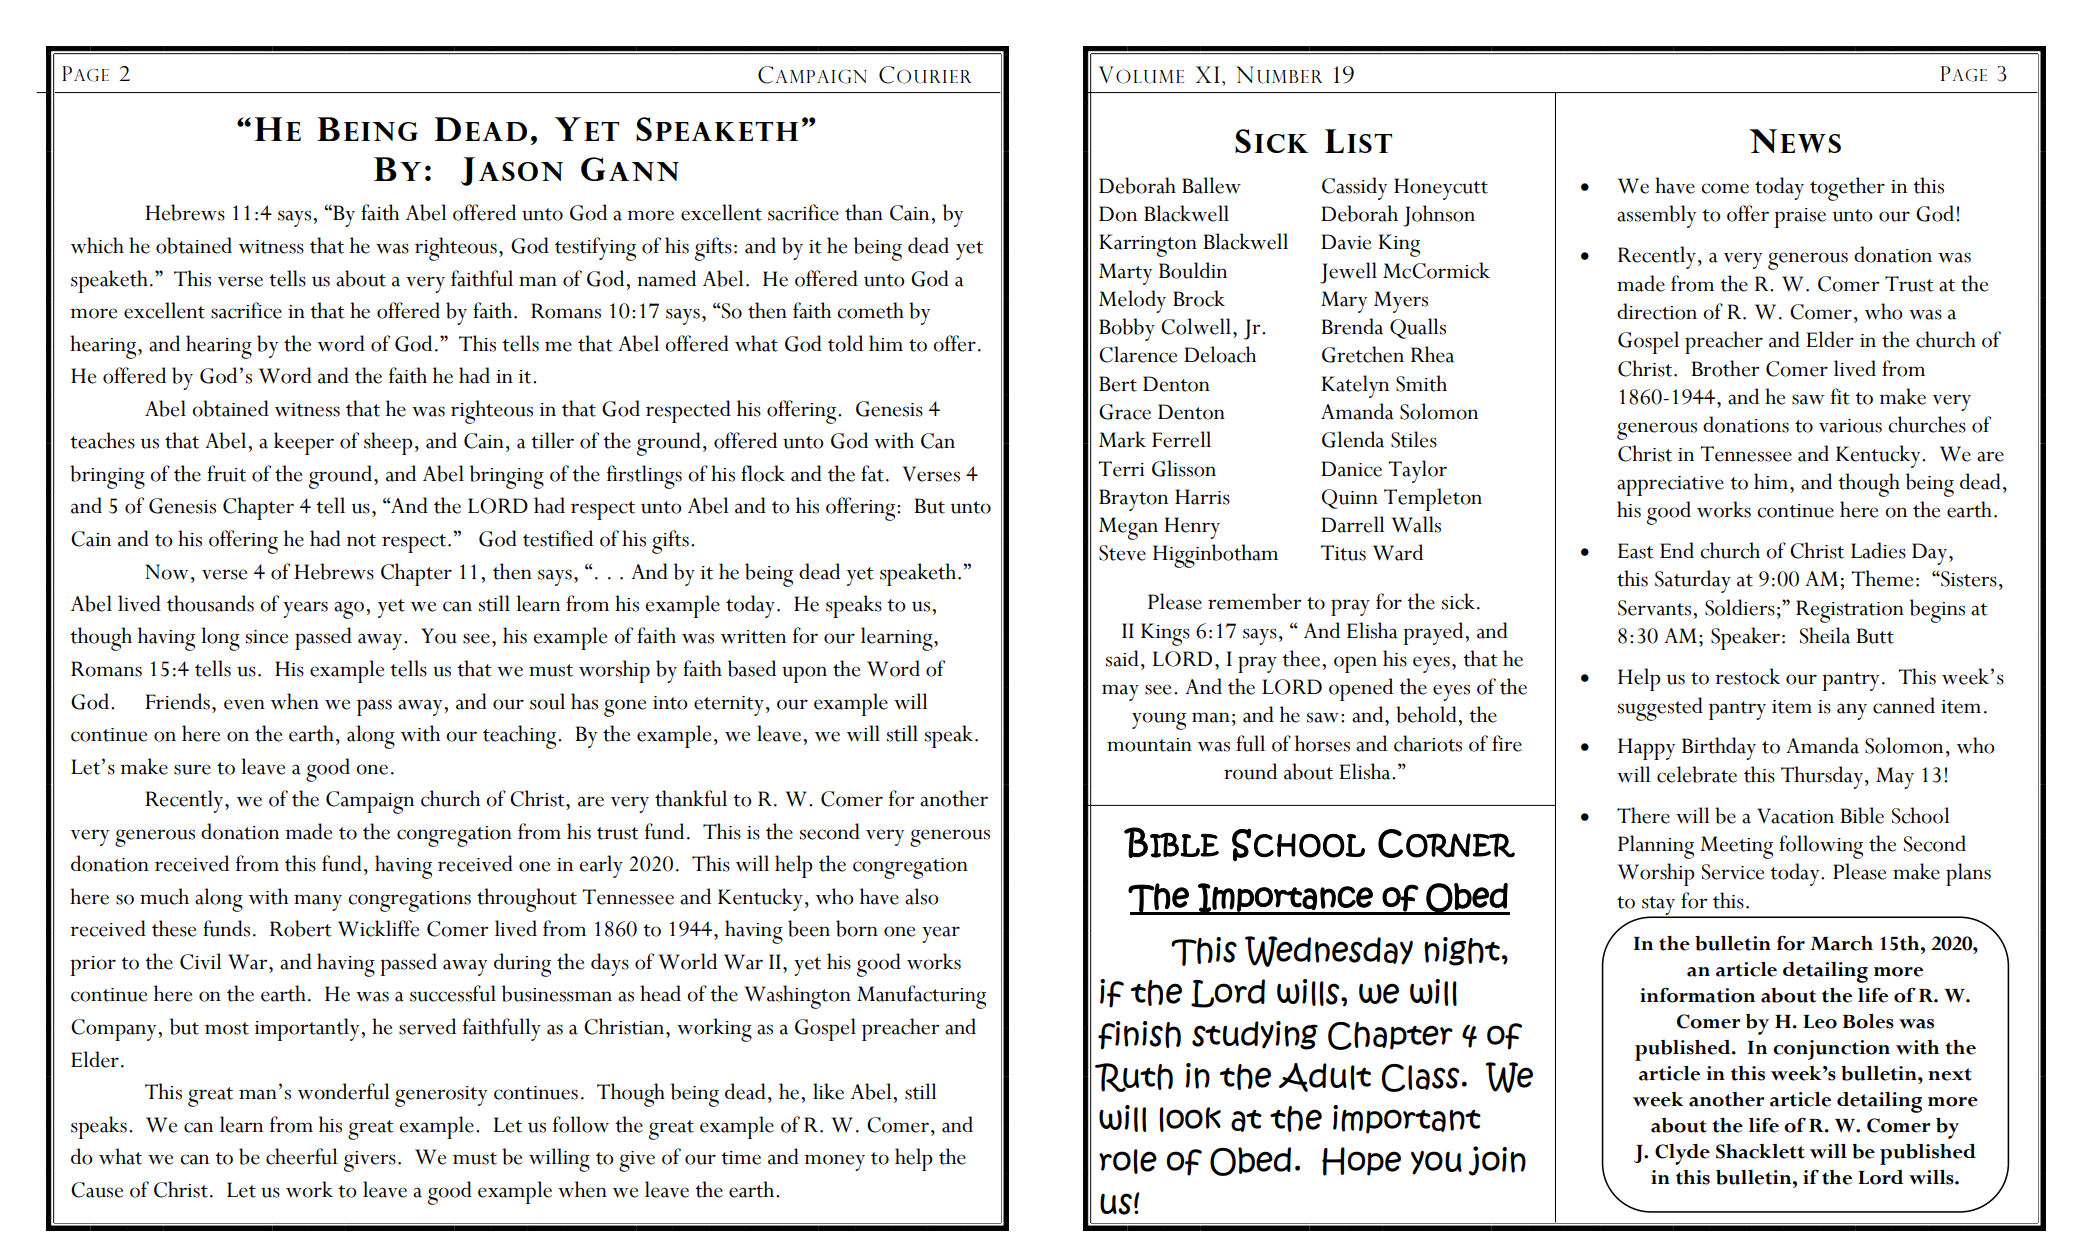 This page has width=2074, height=1259. What do you see at coordinates (1128, 1161) in the page?
I see `role` at bounding box center [1128, 1161].
